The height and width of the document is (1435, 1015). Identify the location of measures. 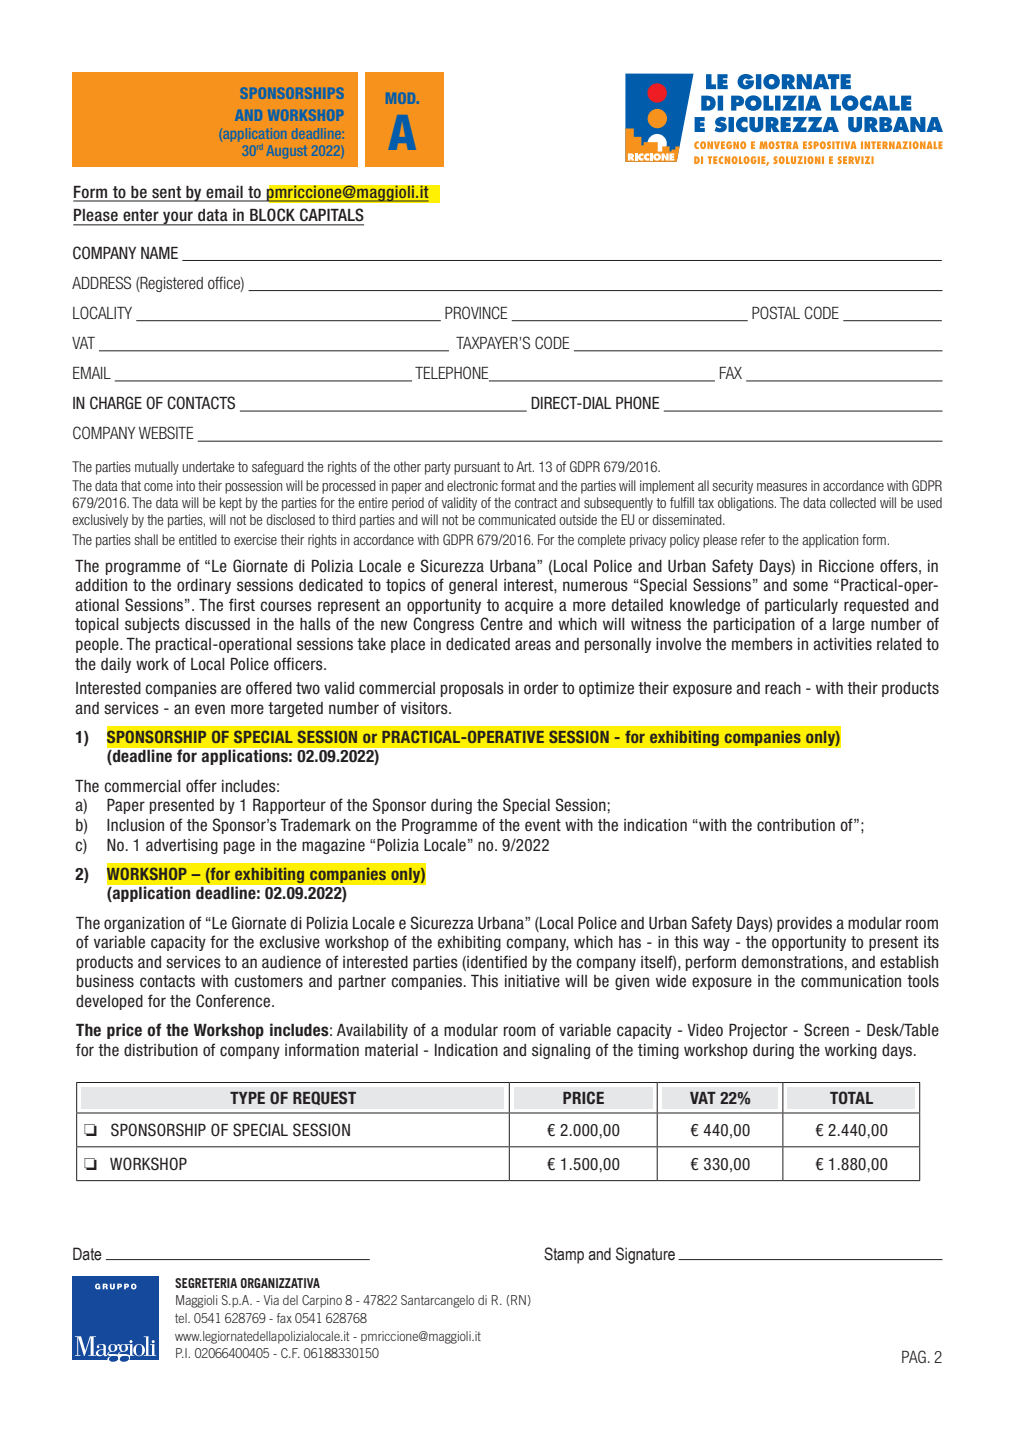
(782, 487).
